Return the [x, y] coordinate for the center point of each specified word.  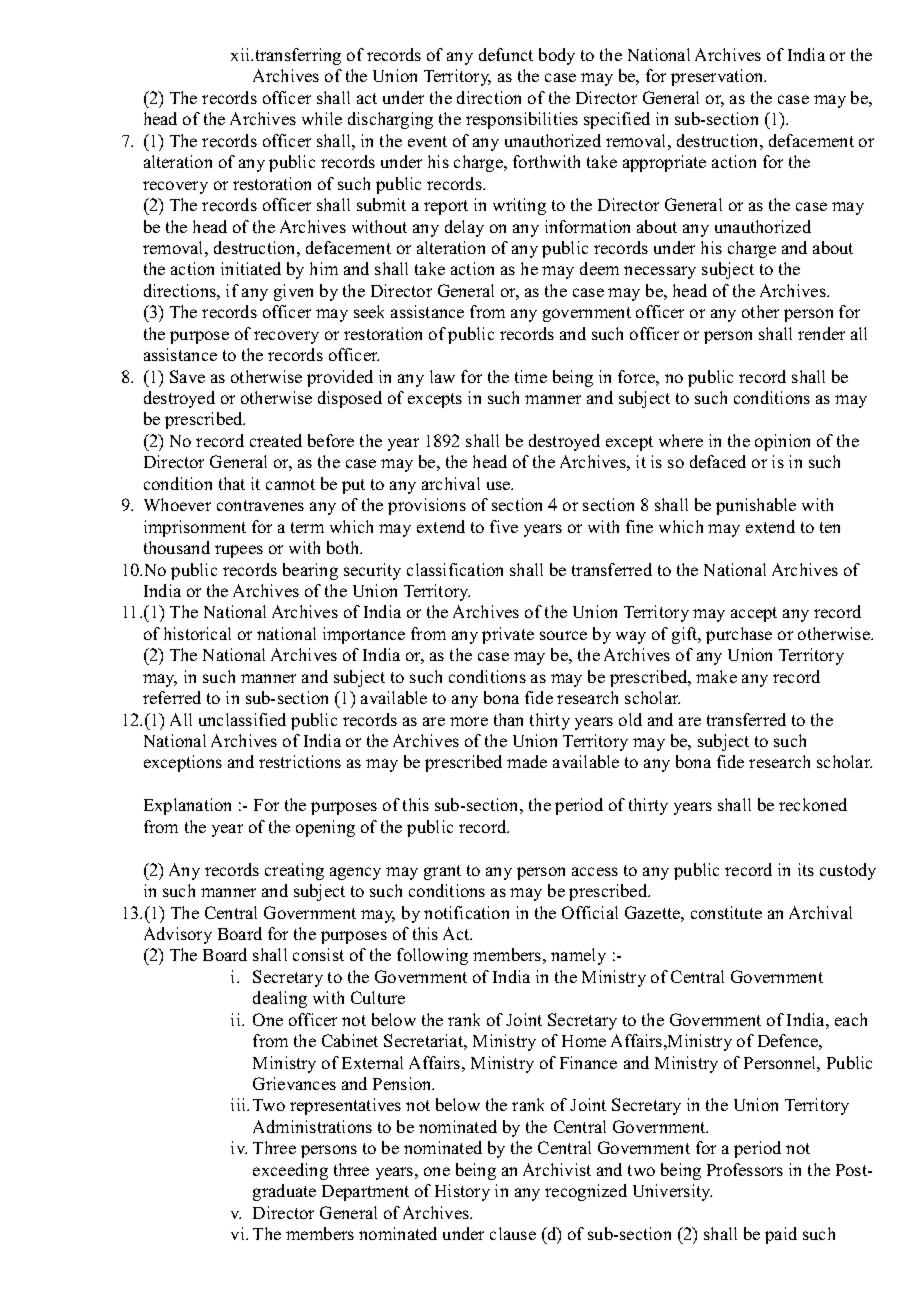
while [322, 118]
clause [513, 1233]
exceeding [290, 1171]
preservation [718, 77]
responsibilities [522, 120]
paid [781, 1235]
